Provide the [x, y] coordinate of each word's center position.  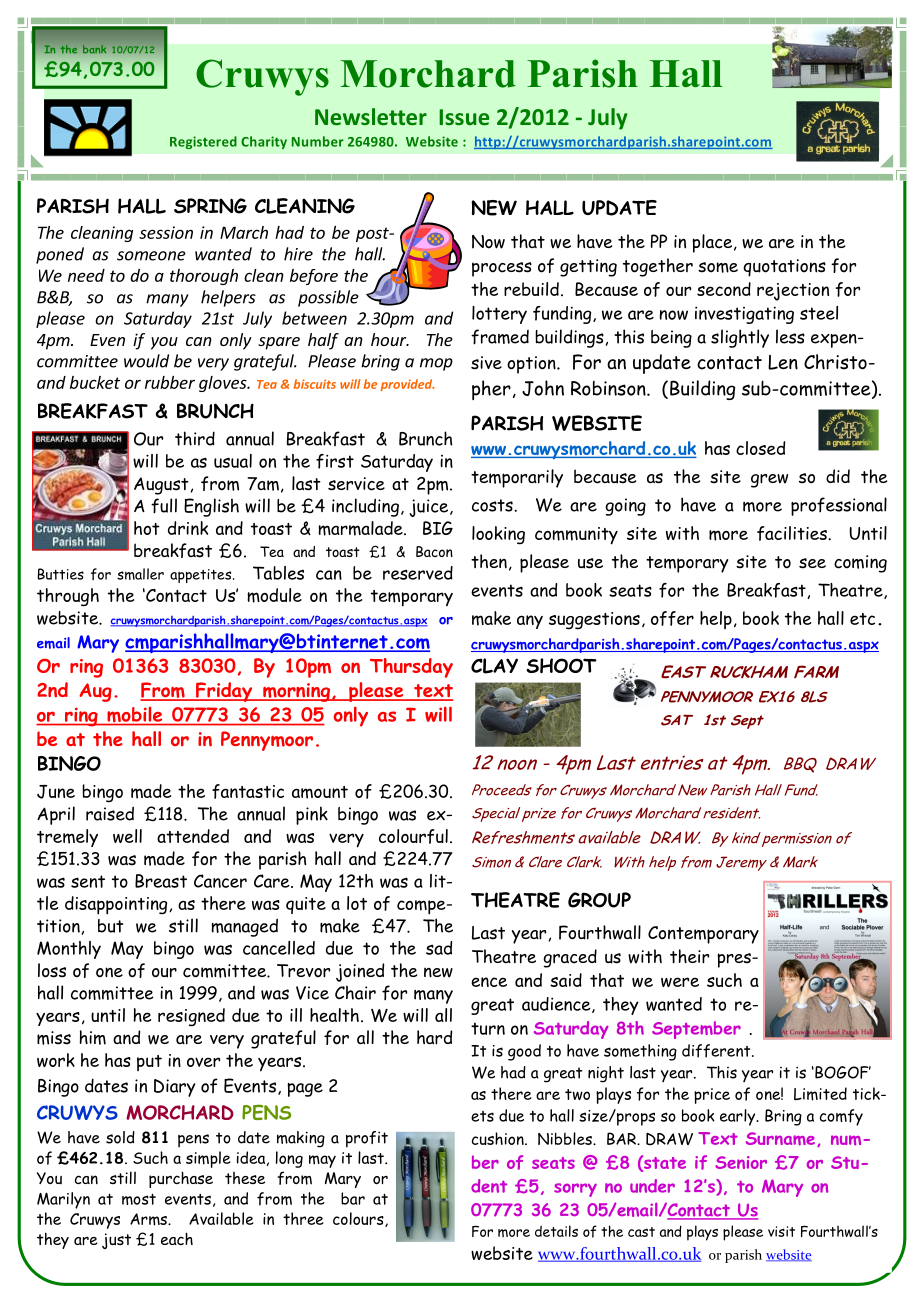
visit [781, 1231]
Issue [464, 117]
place [713, 243]
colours [359, 1219]
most [139, 1199]
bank [94, 49]
